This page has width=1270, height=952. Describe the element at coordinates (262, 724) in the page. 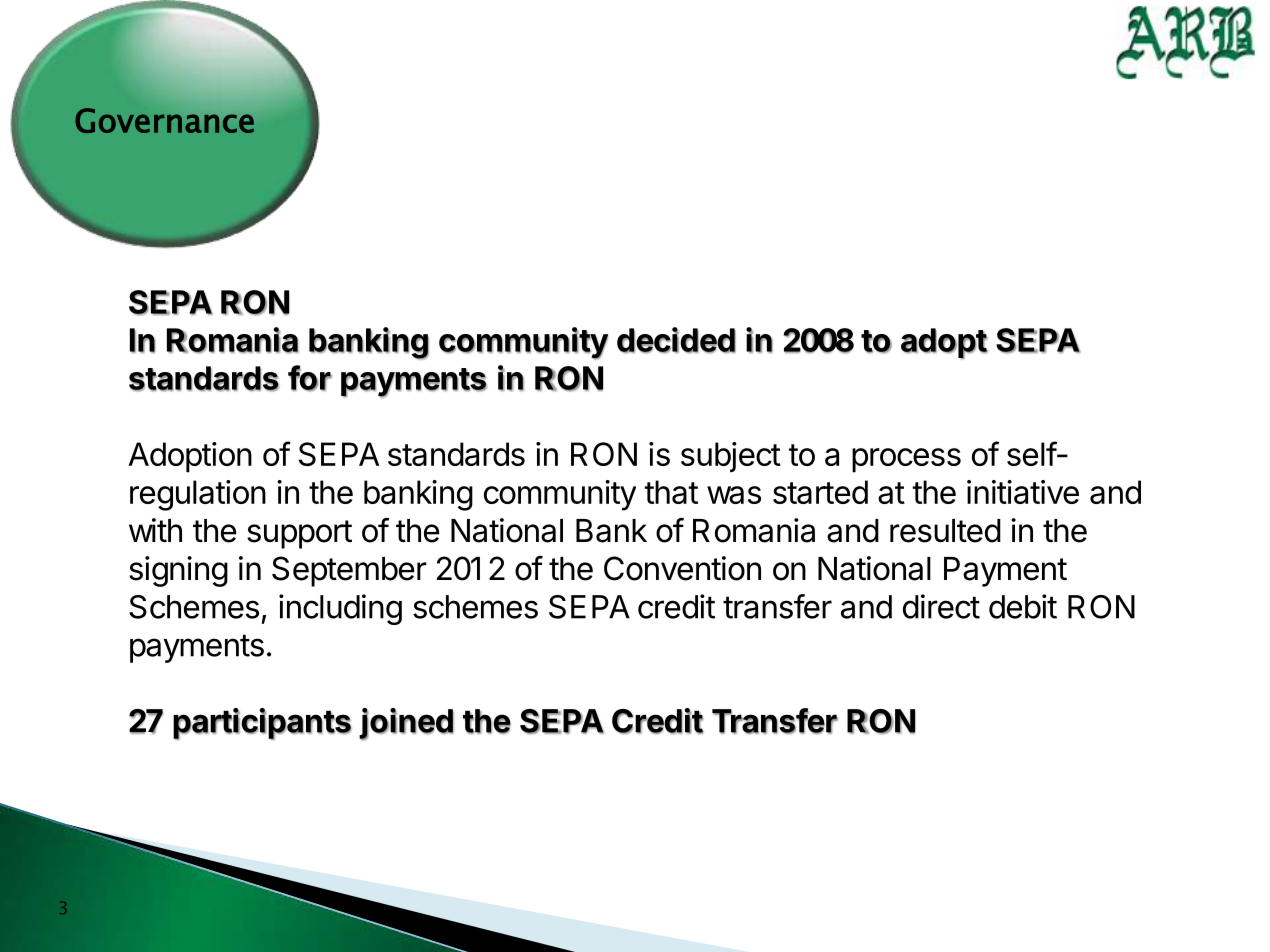

I see `participants` at that location.
